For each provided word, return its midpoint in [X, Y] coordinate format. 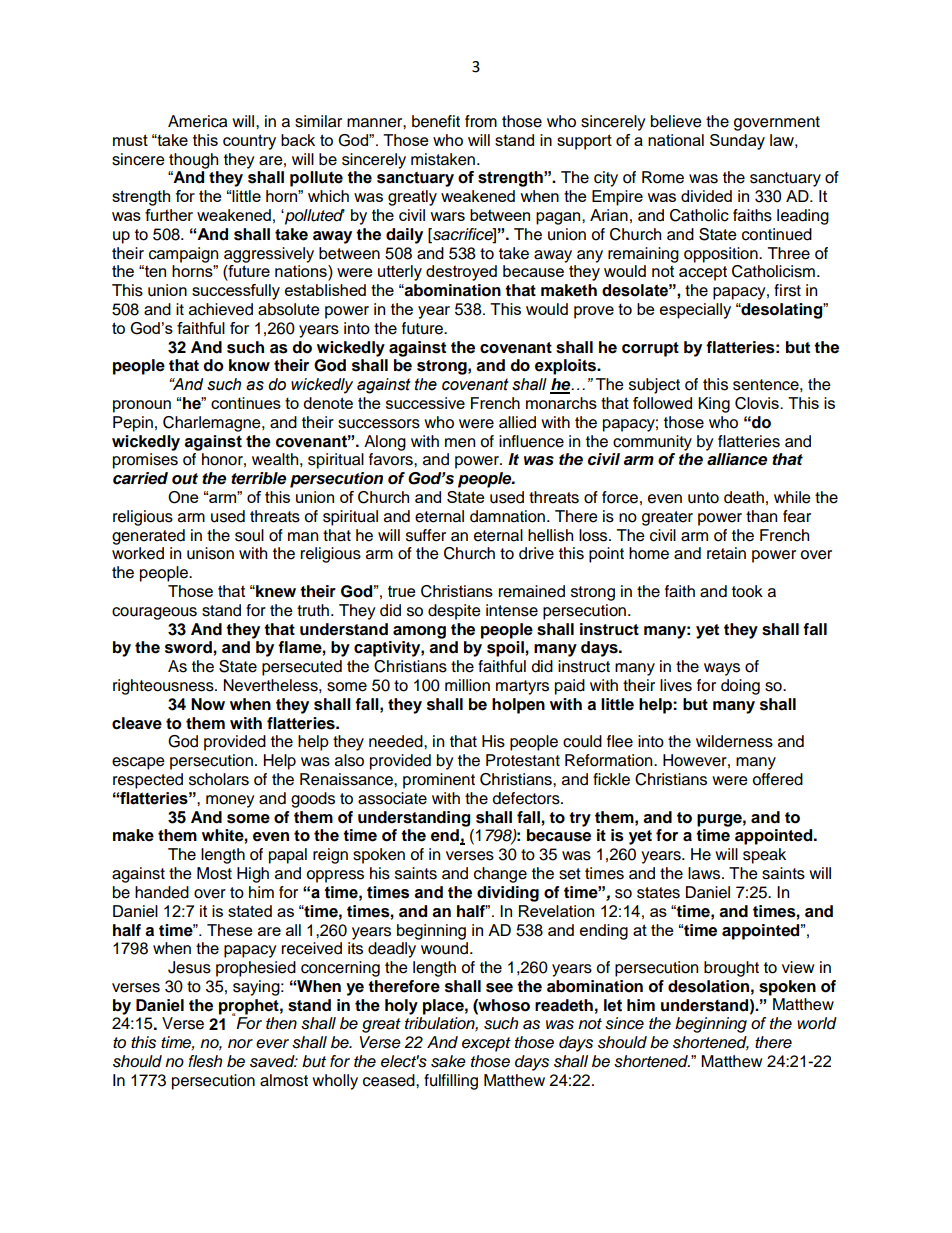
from [481, 121]
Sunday [737, 142]
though [193, 161]
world [817, 1023]
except [486, 1044]
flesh [205, 1061]
